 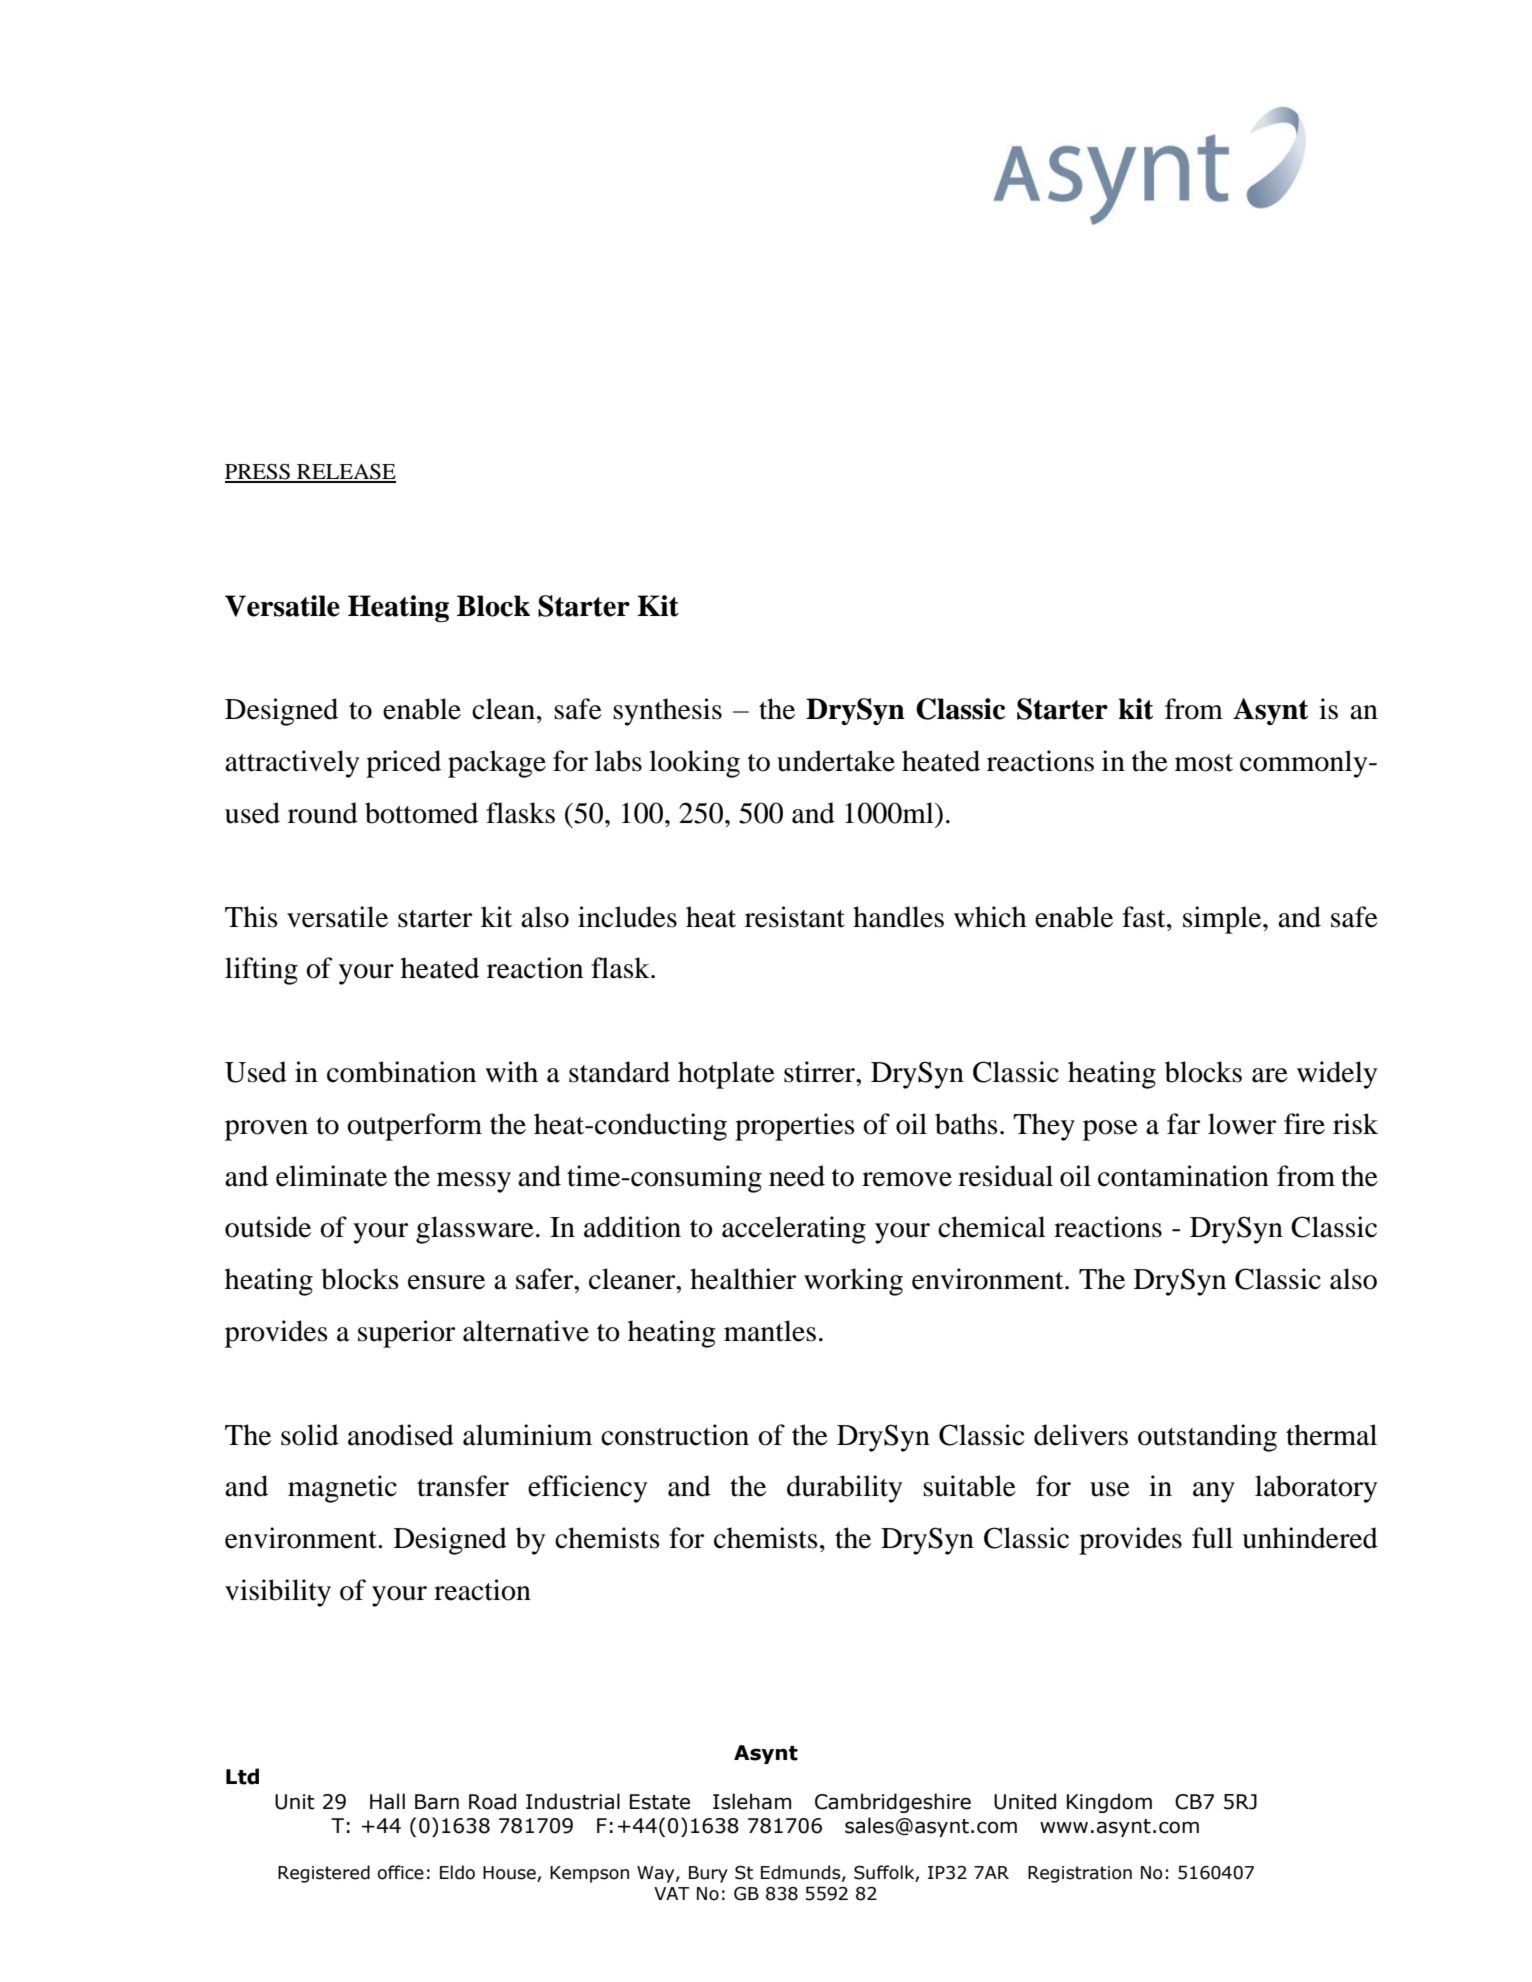 What do you see at coordinates (795, 917) in the screenshot?
I see `resistant` at bounding box center [795, 917].
